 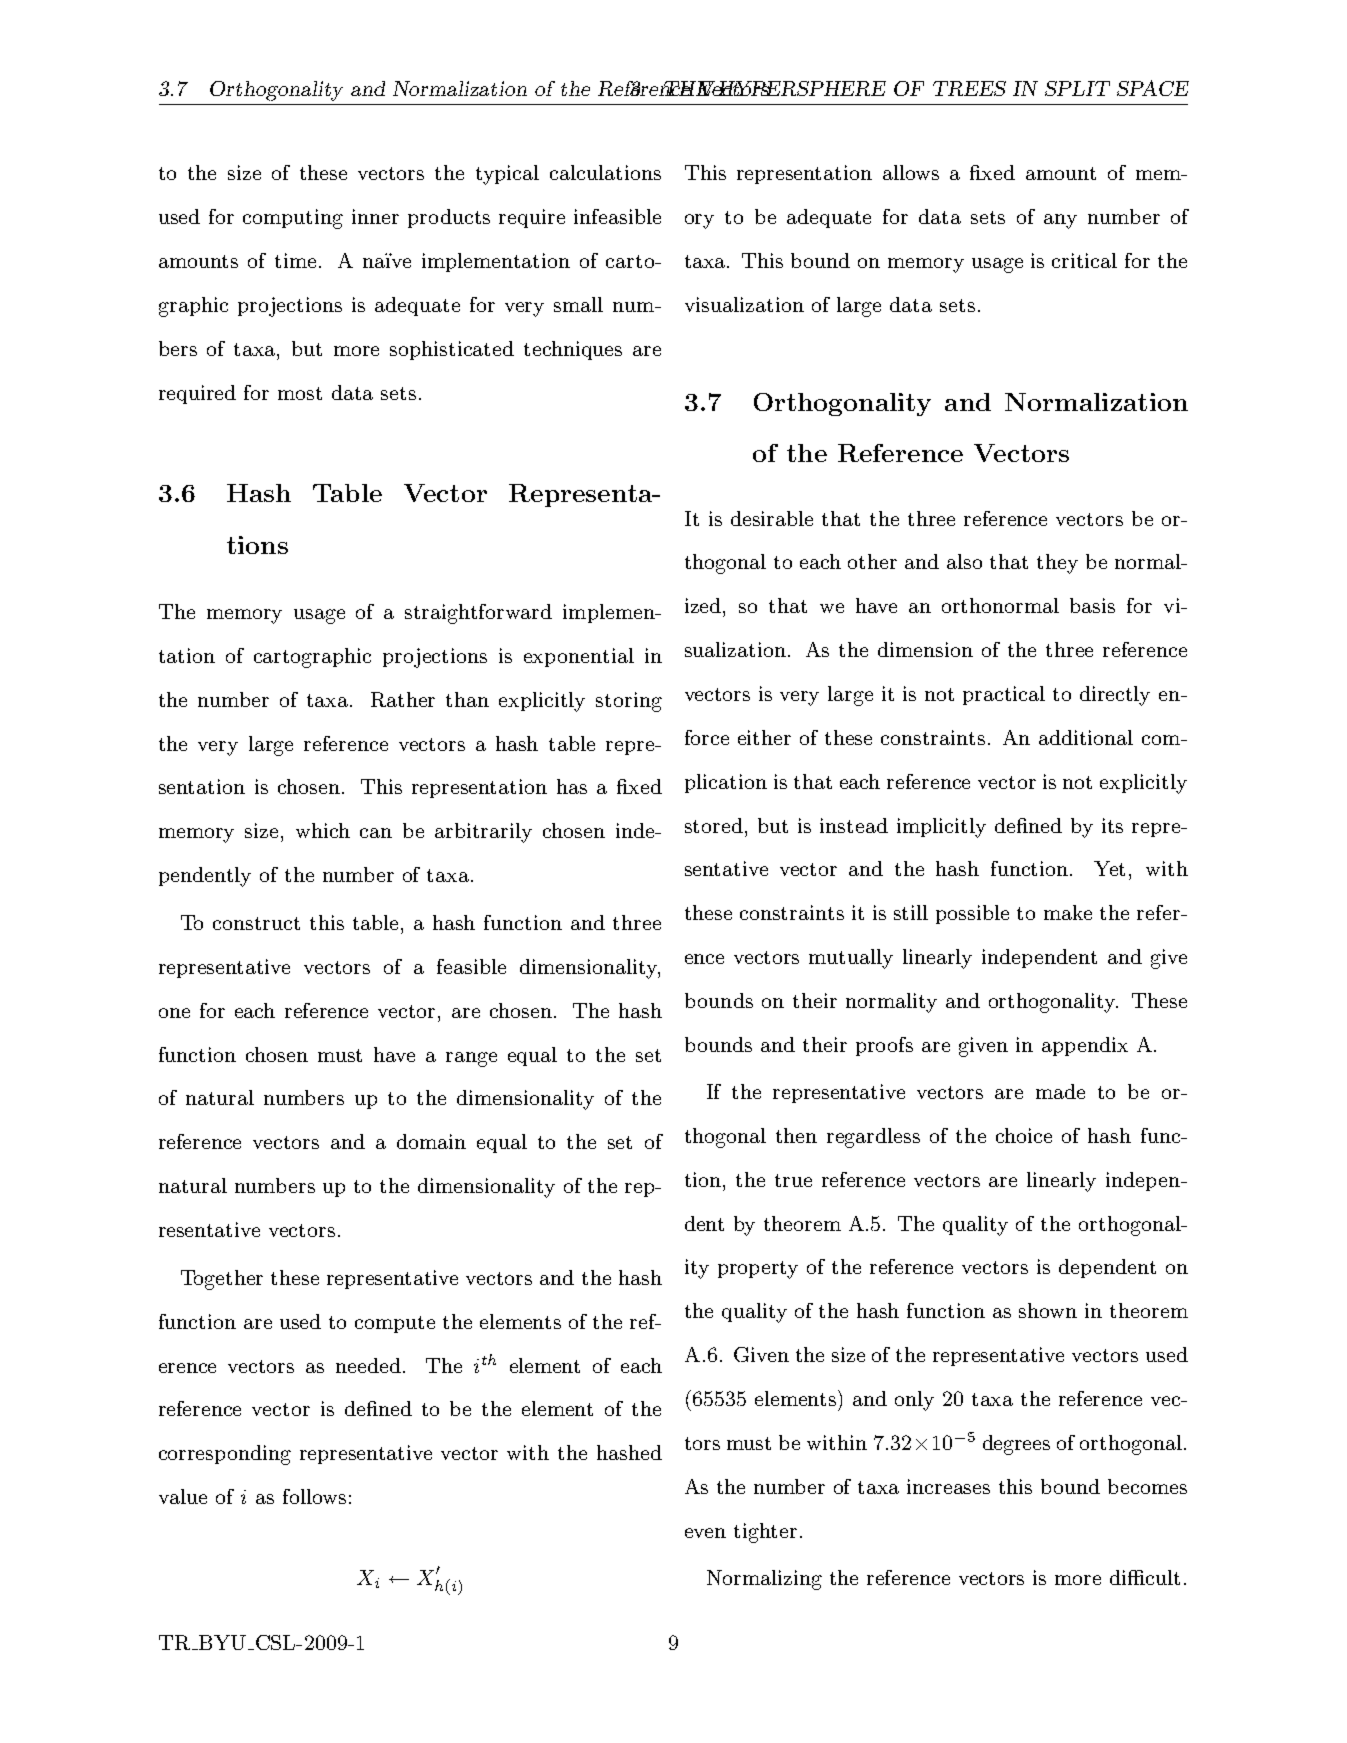 I want to click on SPLIT, so click(x=1077, y=88).
